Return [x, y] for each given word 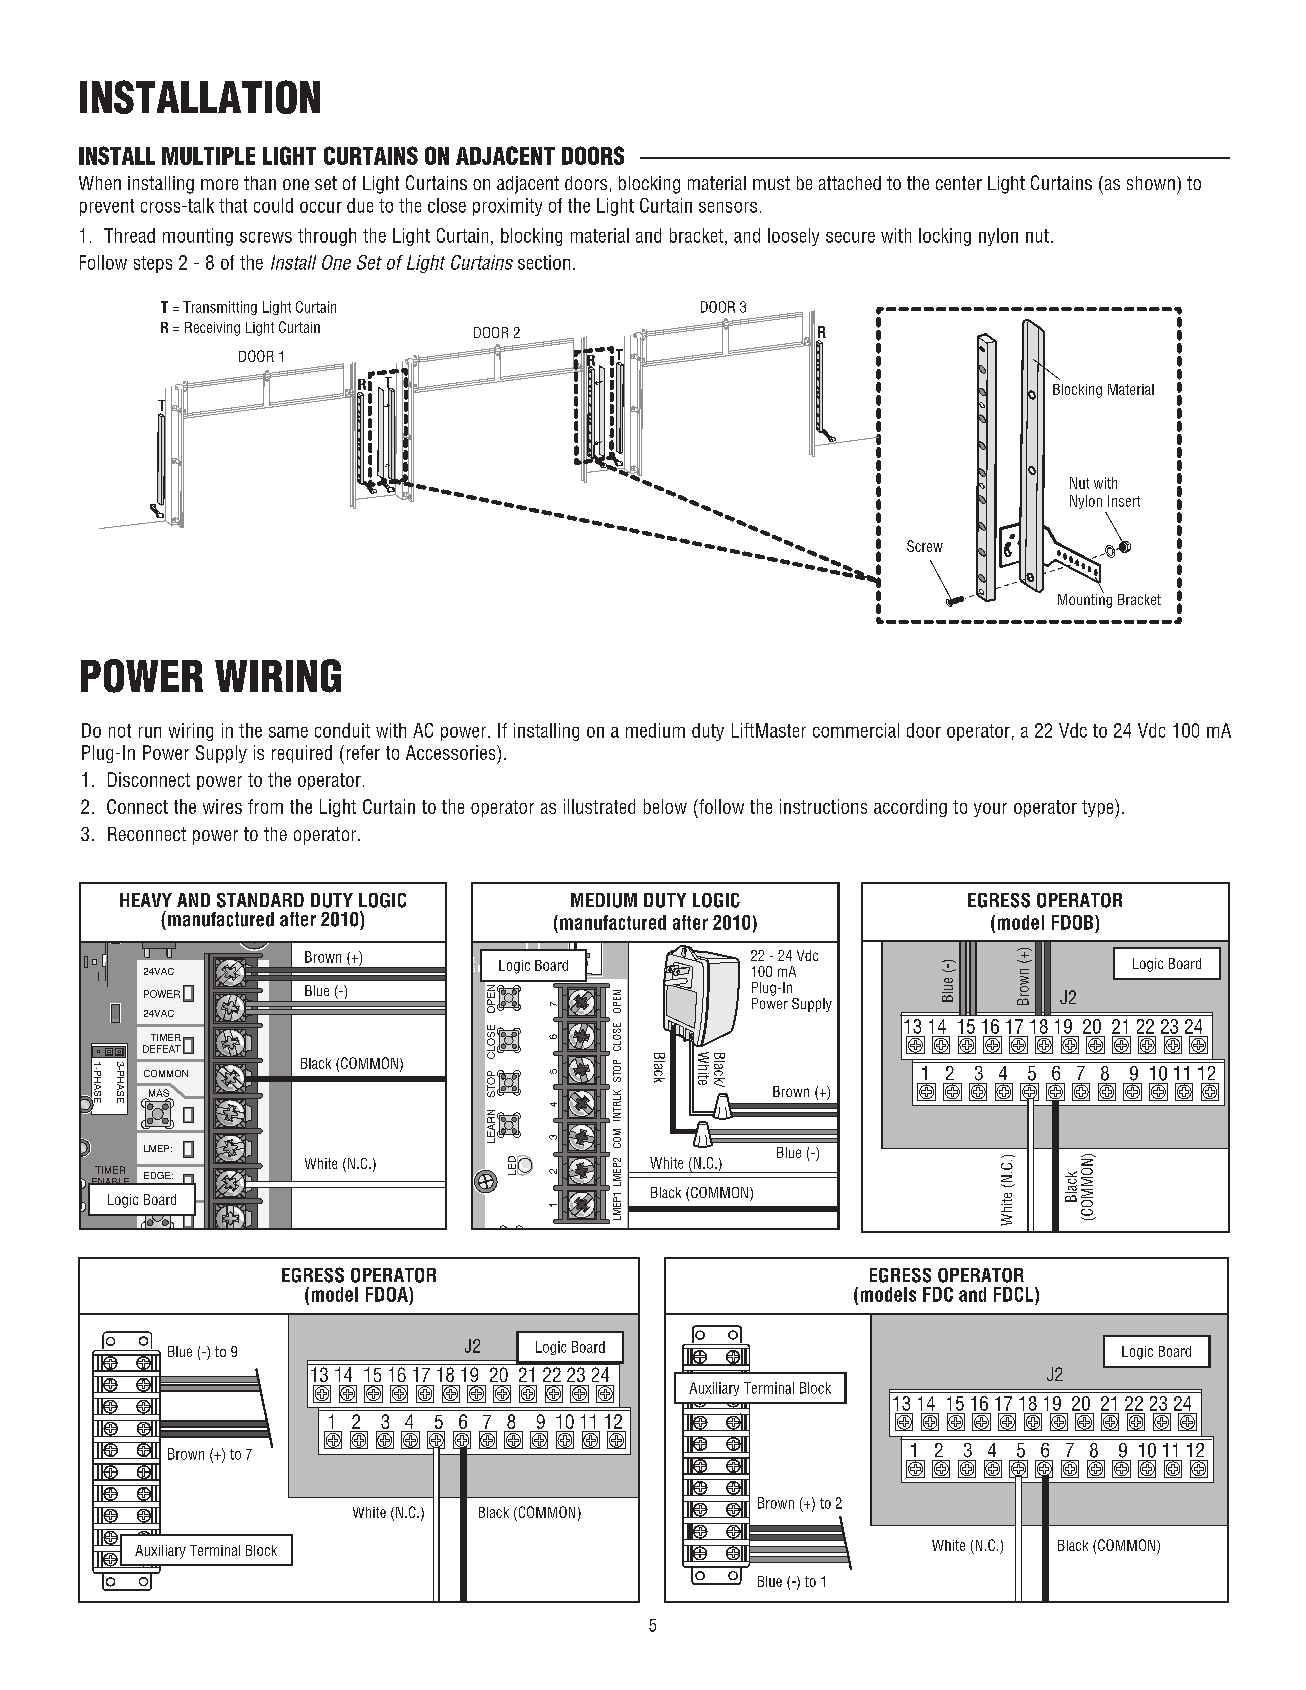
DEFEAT [162, 1049]
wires [222, 806]
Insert [1124, 501]
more [219, 184]
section [544, 262]
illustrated [599, 806]
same [288, 732]
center [959, 183]
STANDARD [260, 900]
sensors [728, 207]
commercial [856, 730]
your [990, 810]
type [1099, 808]
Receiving [212, 329]
